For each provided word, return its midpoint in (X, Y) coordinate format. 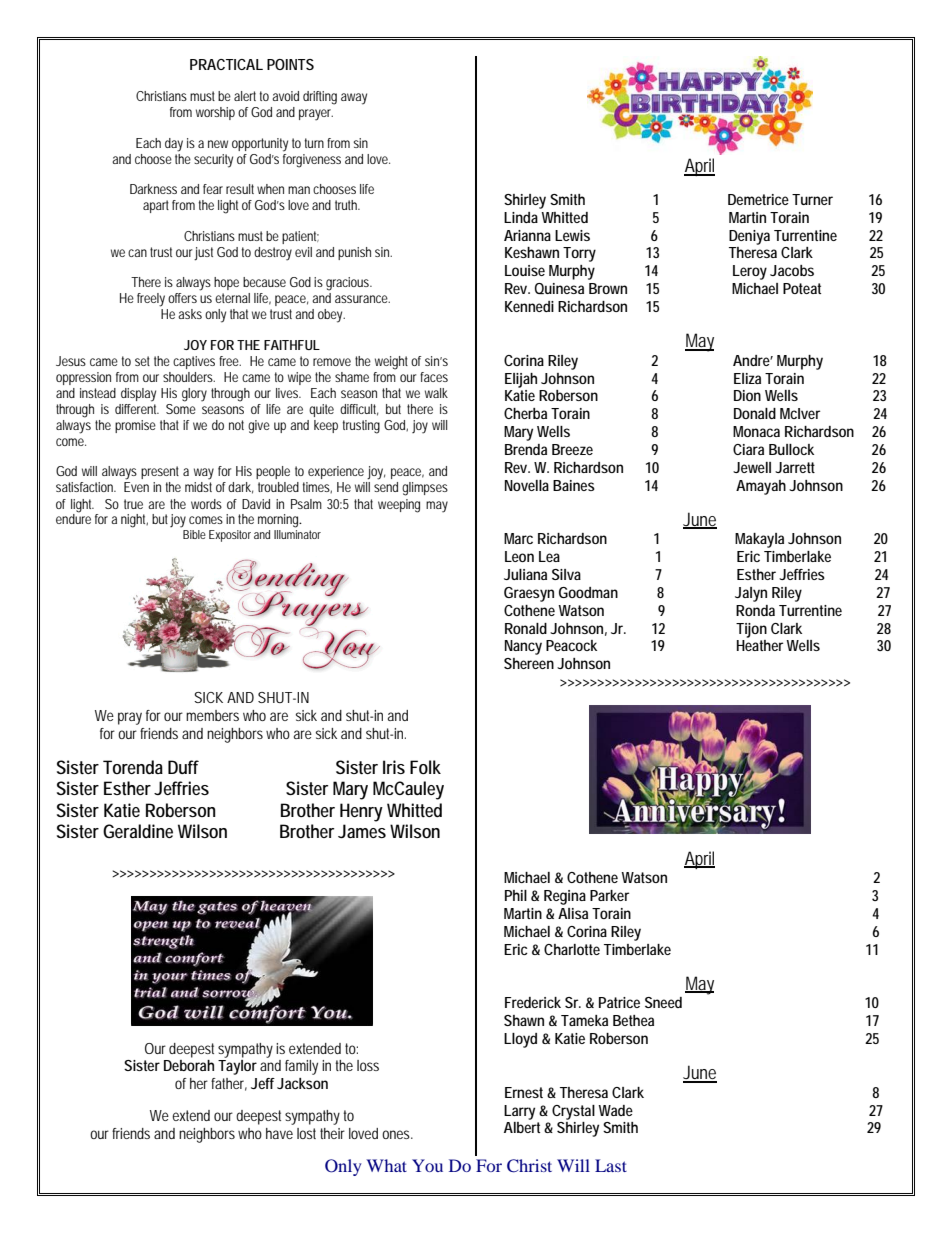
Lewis (572, 235)
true (133, 504)
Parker (609, 895)
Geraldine (138, 831)
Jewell (752, 467)
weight (391, 363)
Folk (425, 767)
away (354, 99)
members (212, 715)
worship (215, 113)
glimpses (425, 489)
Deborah (189, 1065)
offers (182, 298)
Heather (760, 645)
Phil (516, 895)
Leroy (750, 272)
